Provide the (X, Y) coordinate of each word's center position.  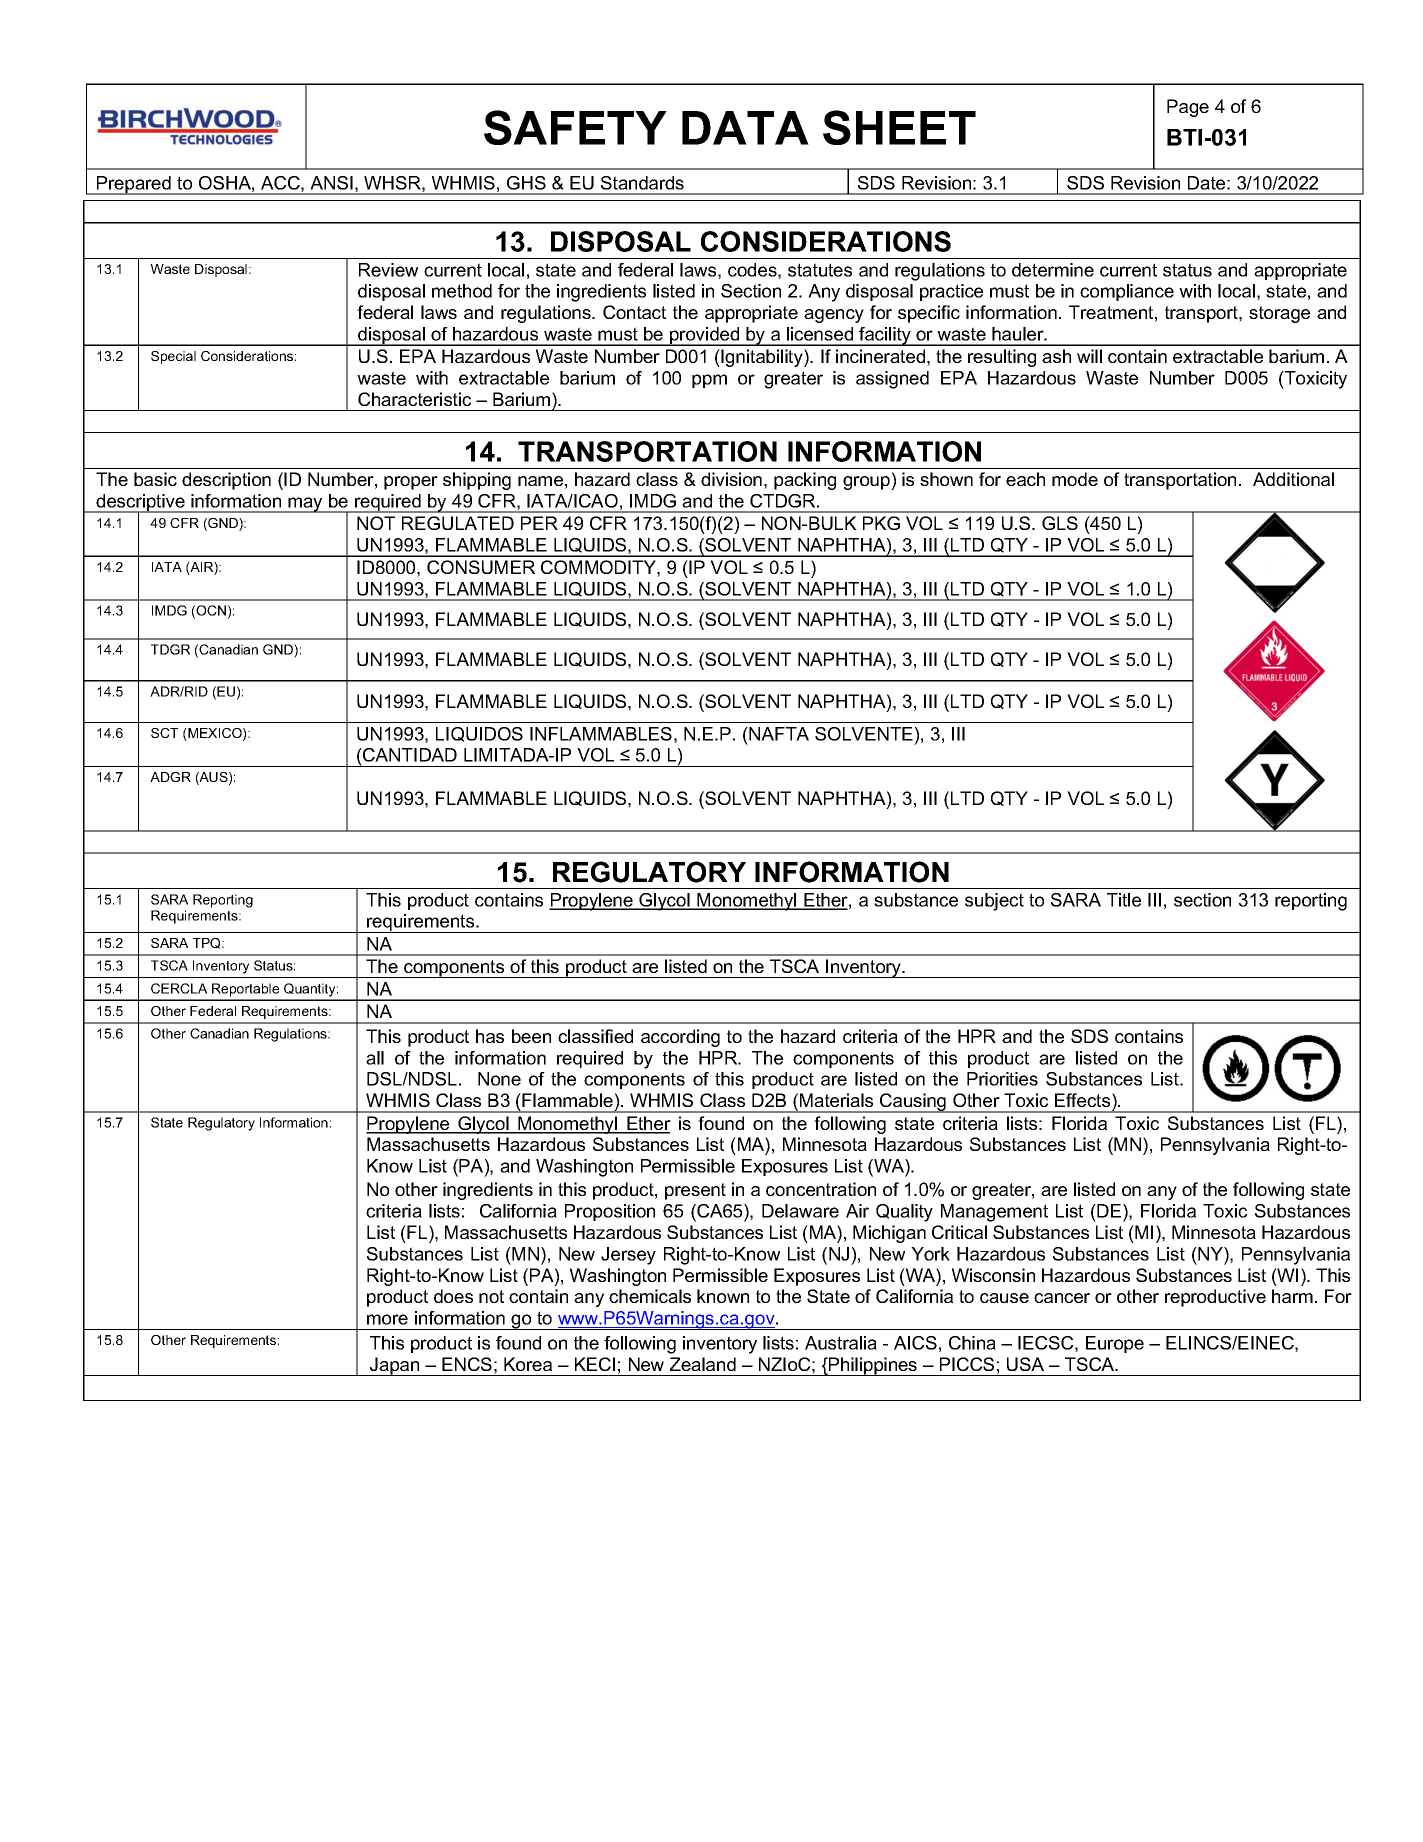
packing (805, 481)
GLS (1060, 523)
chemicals (650, 1296)
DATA (745, 128)
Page (1188, 108)
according (680, 1038)
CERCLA (179, 988)
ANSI (331, 183)
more (387, 1319)
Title (1124, 900)
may (305, 505)
